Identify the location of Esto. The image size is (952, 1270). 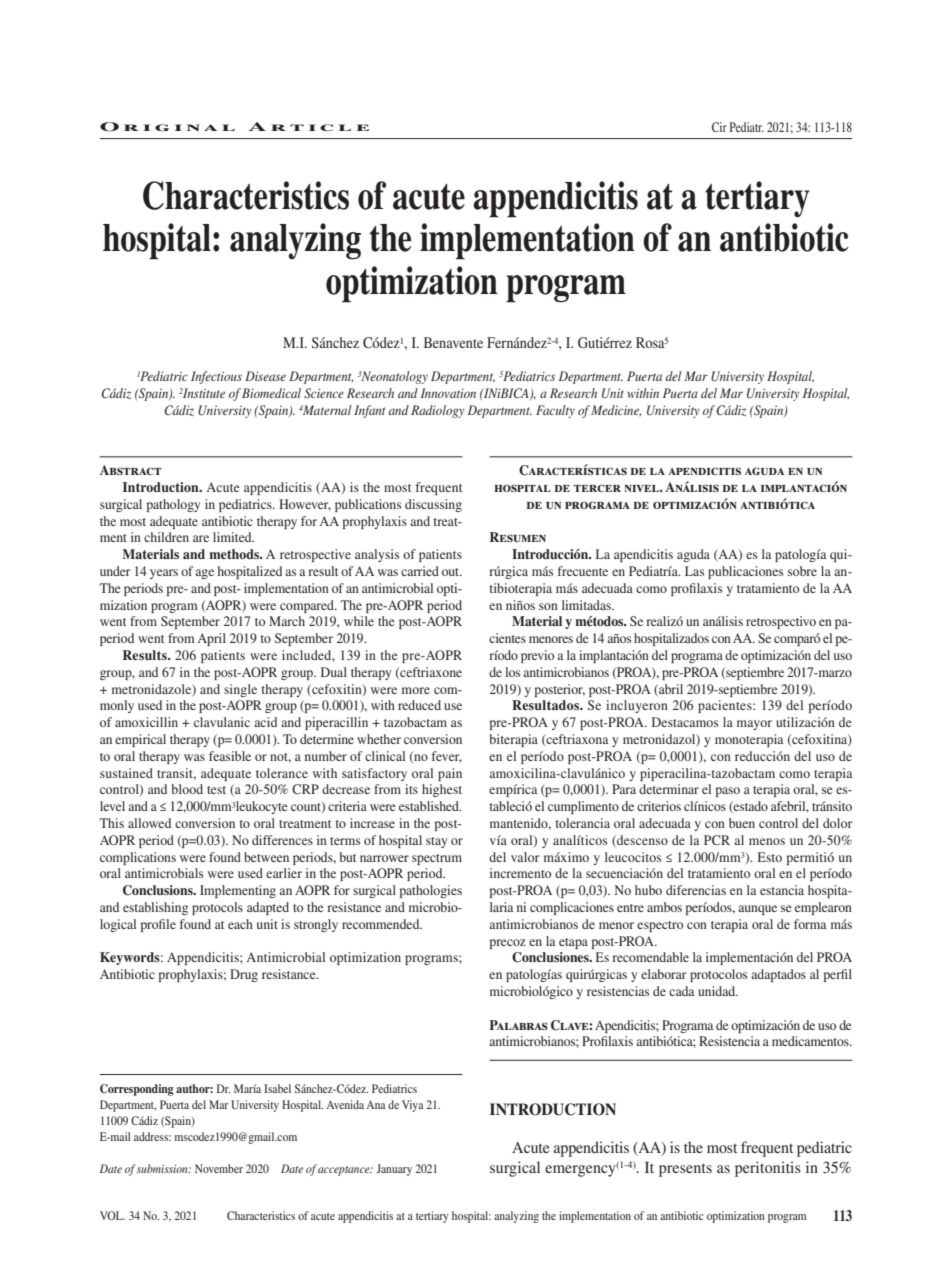
(770, 857).
